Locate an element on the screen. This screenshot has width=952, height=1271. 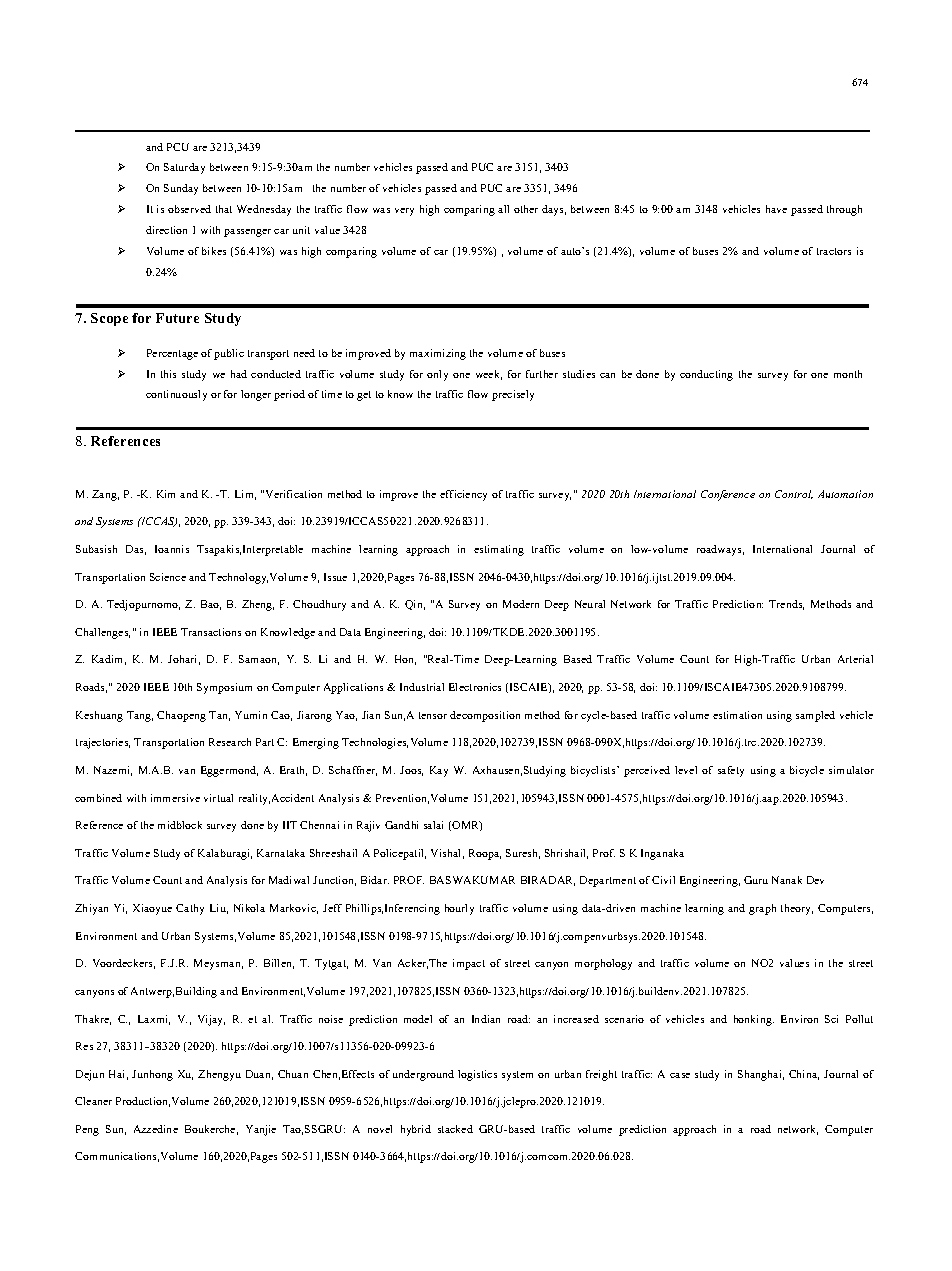
Cleaner is located at coordinates (93, 1101).
